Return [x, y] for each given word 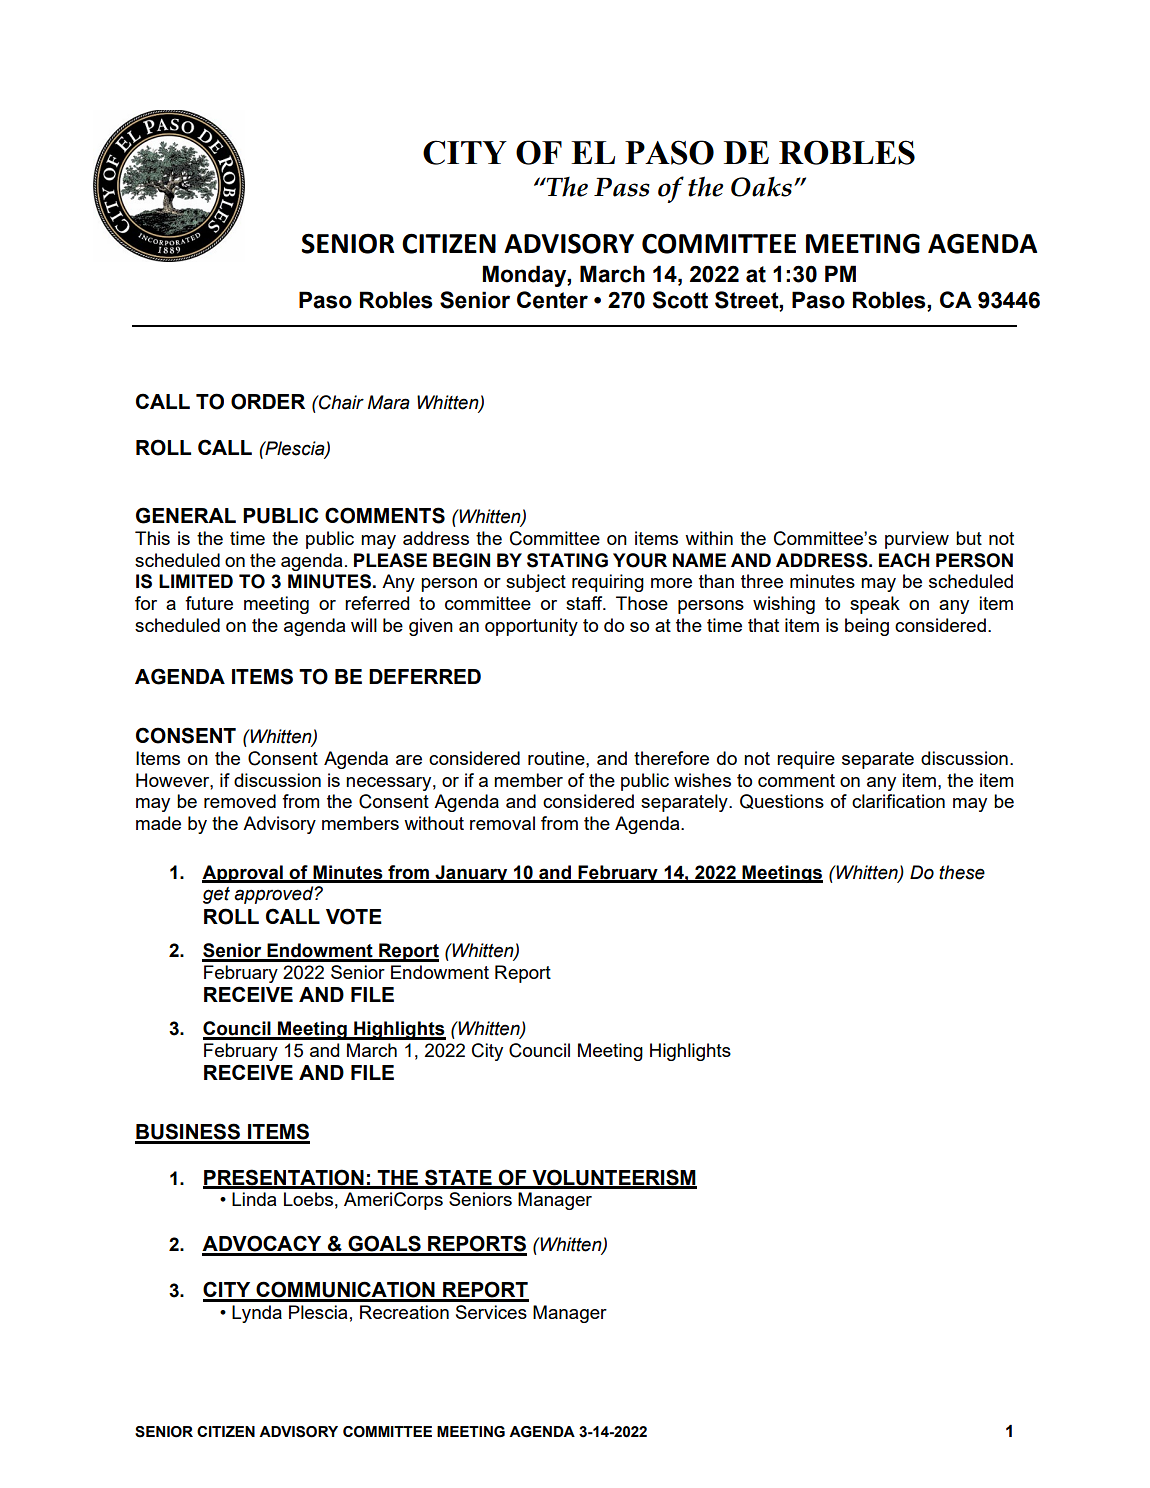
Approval [243, 874]
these [962, 872]
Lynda [257, 1314]
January [471, 874]
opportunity [531, 627]
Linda [254, 1199]
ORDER [268, 401]
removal [502, 823]
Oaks [761, 187]
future [209, 603]
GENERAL [186, 515]
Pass [622, 187]
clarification [898, 801]
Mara [389, 402]
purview [917, 540]
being [867, 627]
